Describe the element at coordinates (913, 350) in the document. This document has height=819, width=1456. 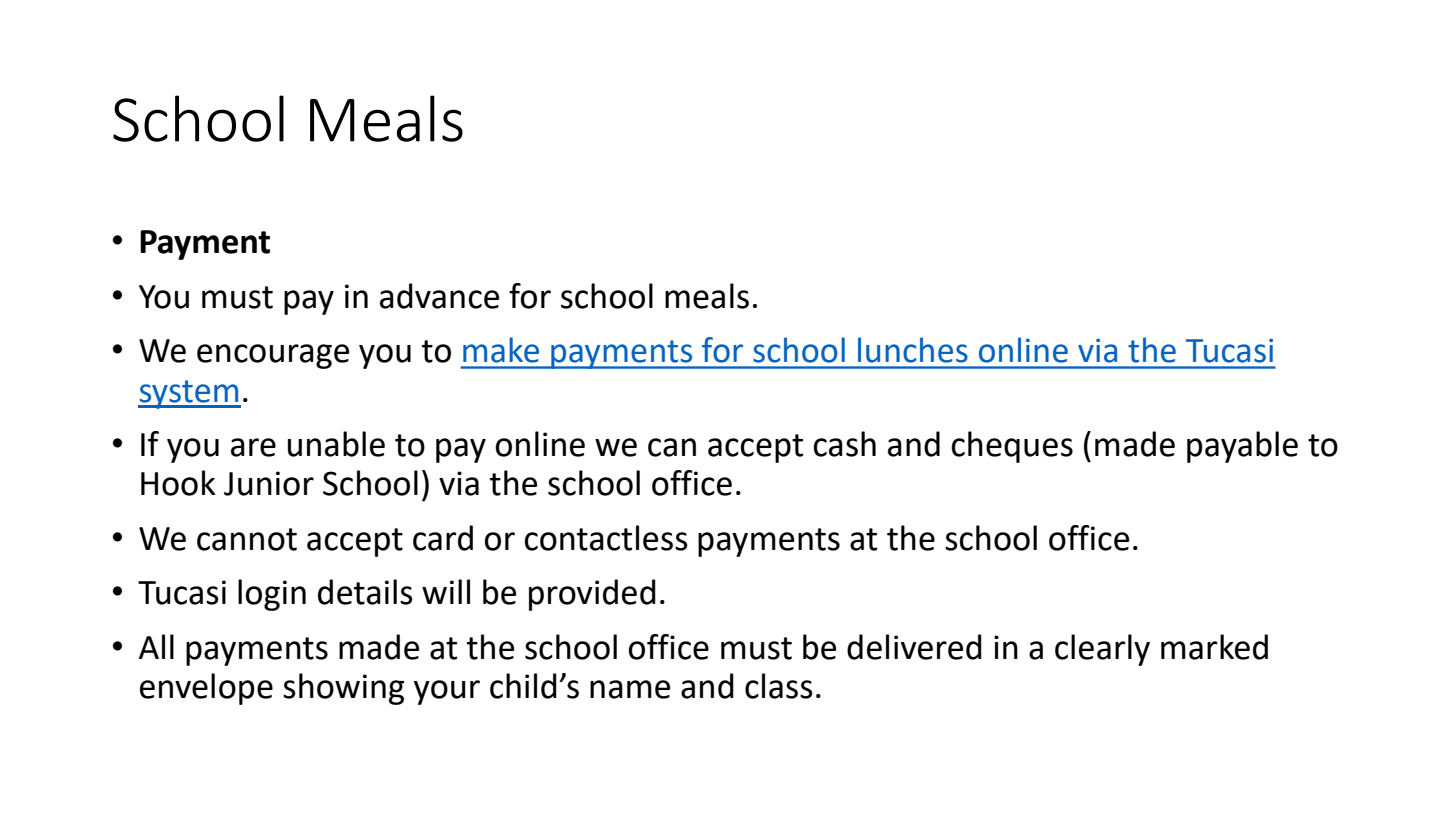
I see `lunches` at that location.
